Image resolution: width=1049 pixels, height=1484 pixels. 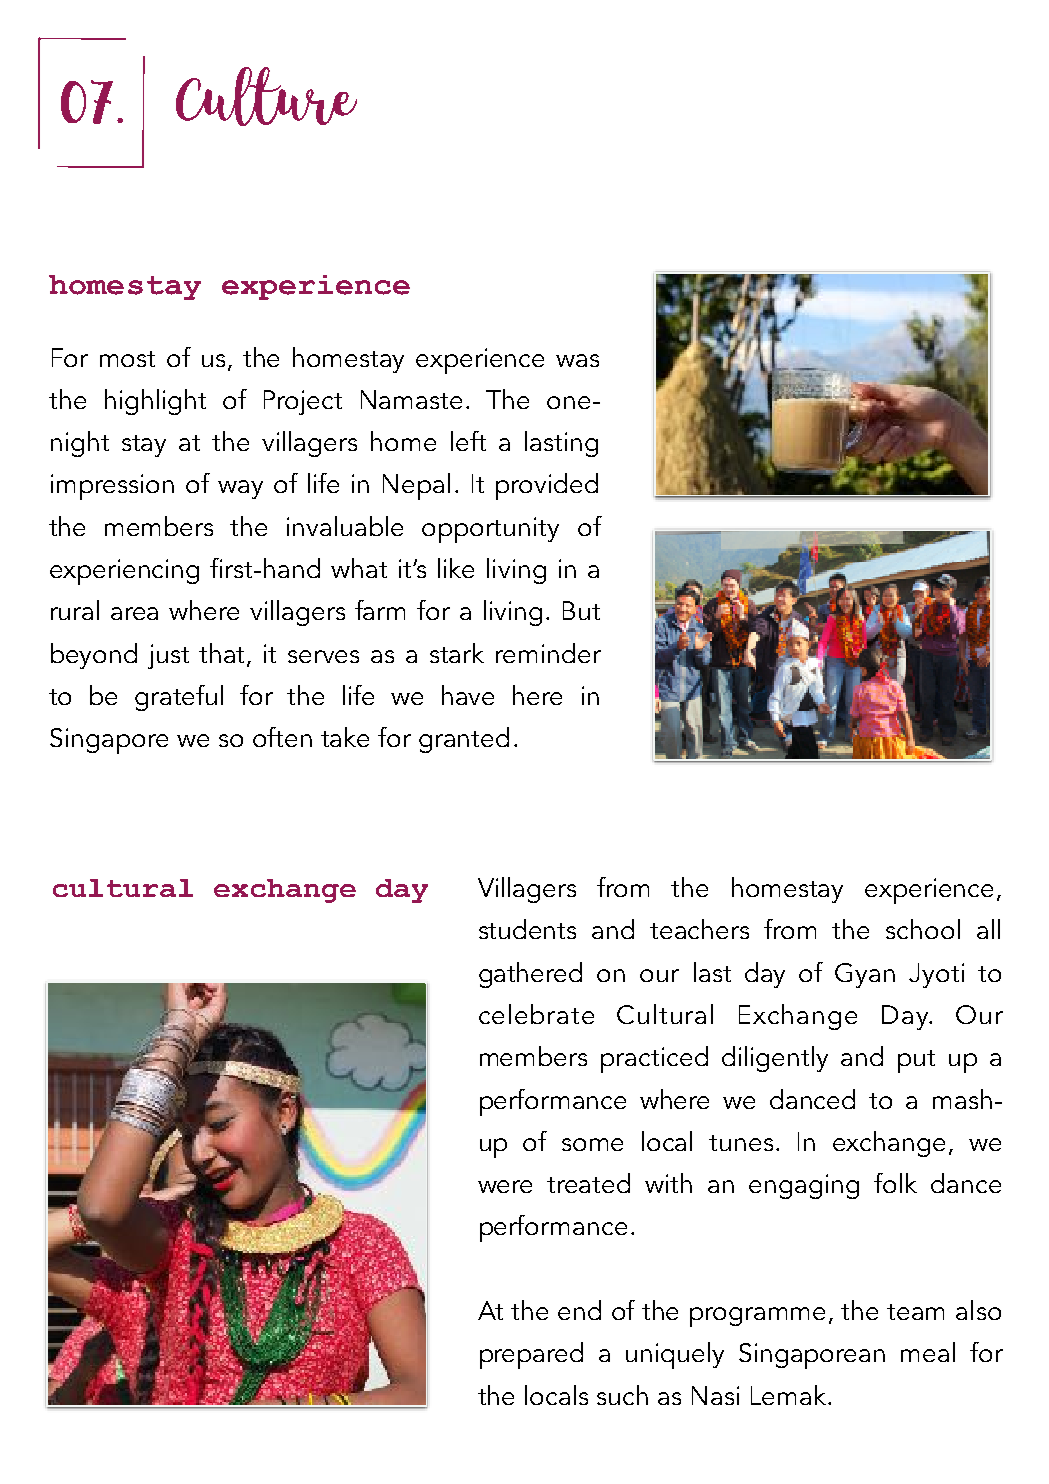 I want to click on reminder, so click(x=548, y=653).
